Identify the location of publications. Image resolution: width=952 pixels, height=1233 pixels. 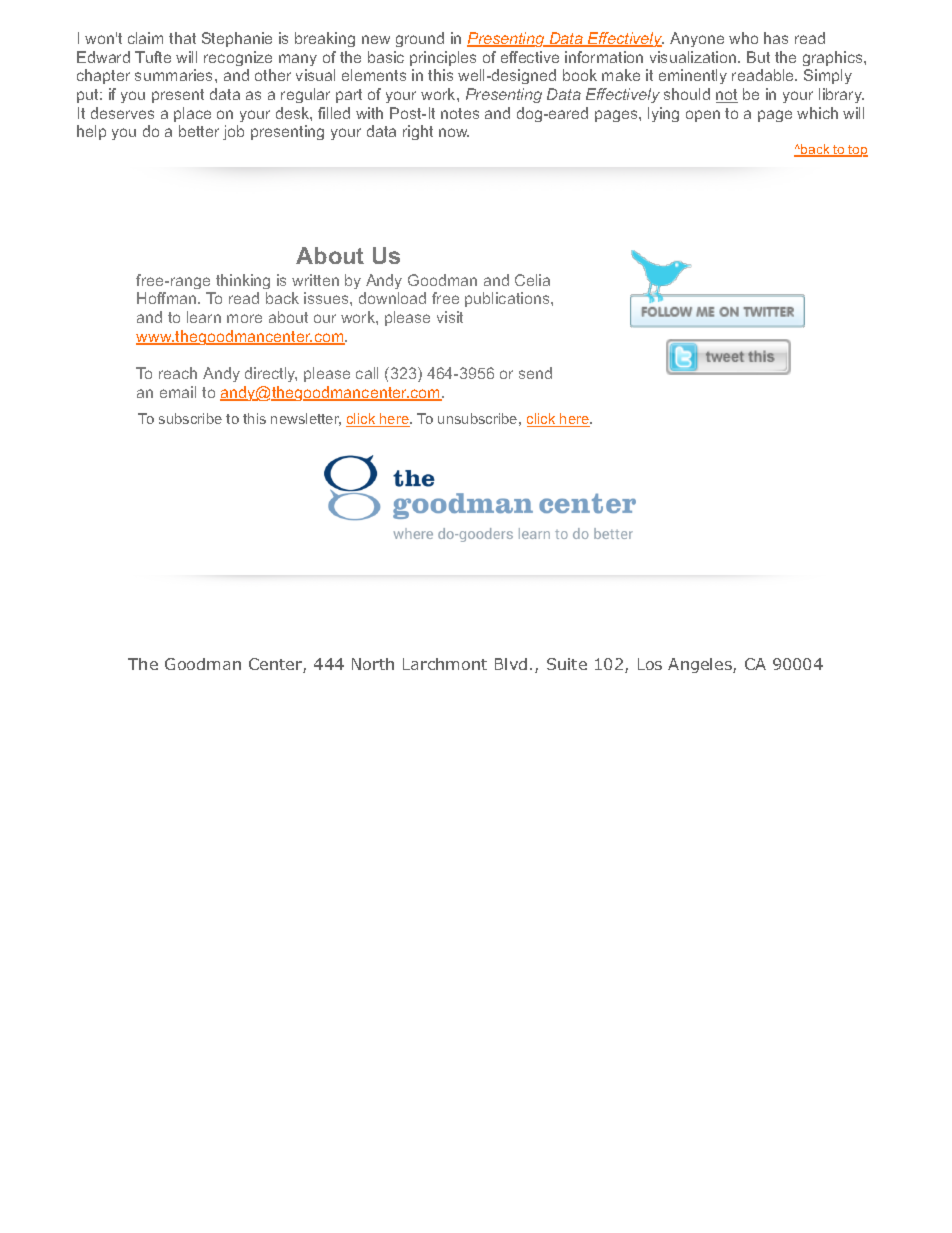
(508, 299).
